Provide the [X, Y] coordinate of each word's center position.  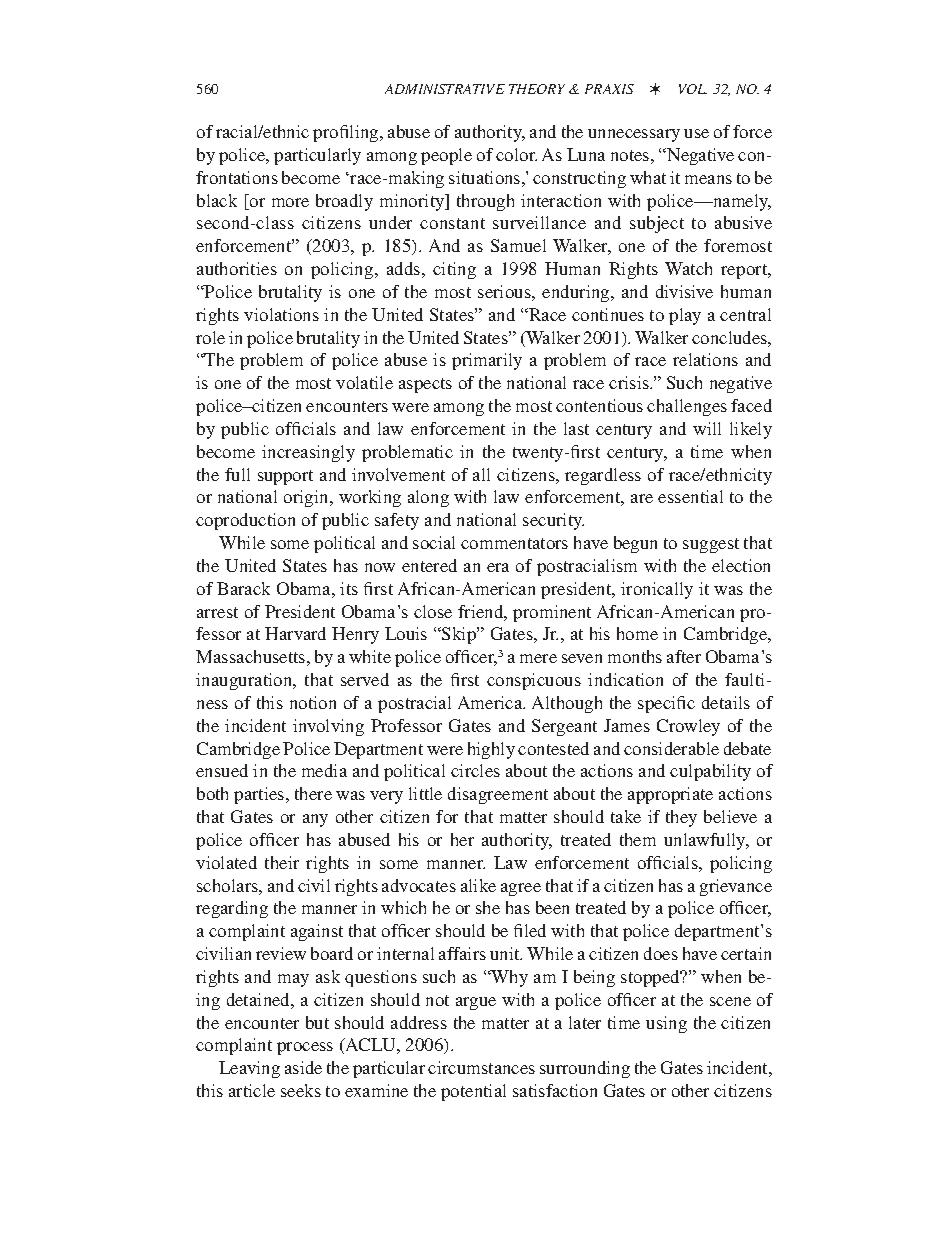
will [707, 428]
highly [491, 750]
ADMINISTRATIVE [445, 89]
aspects [425, 385]
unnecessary [634, 135]
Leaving [249, 1069]
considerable [671, 748]
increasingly [308, 453]
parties [260, 795]
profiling [347, 133]
